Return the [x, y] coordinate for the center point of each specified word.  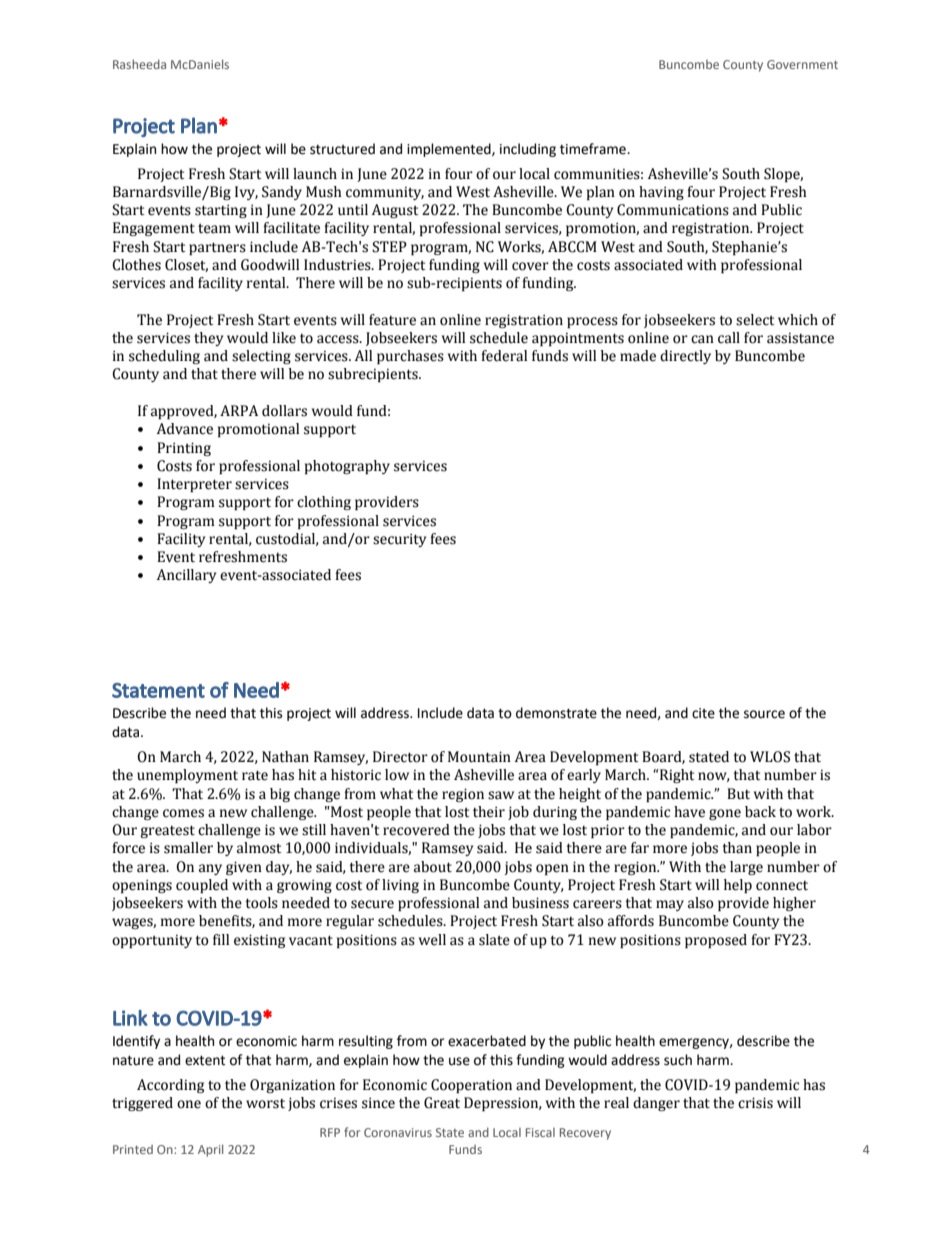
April [210, 1150]
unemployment [187, 776]
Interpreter [194, 485]
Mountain [479, 757]
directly [685, 357]
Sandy [282, 193]
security [399, 540]
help [738, 886]
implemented [450, 150]
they [208, 339]
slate [494, 940]
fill [221, 939]
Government [802, 64]
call [729, 338]
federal [504, 356]
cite [703, 713]
